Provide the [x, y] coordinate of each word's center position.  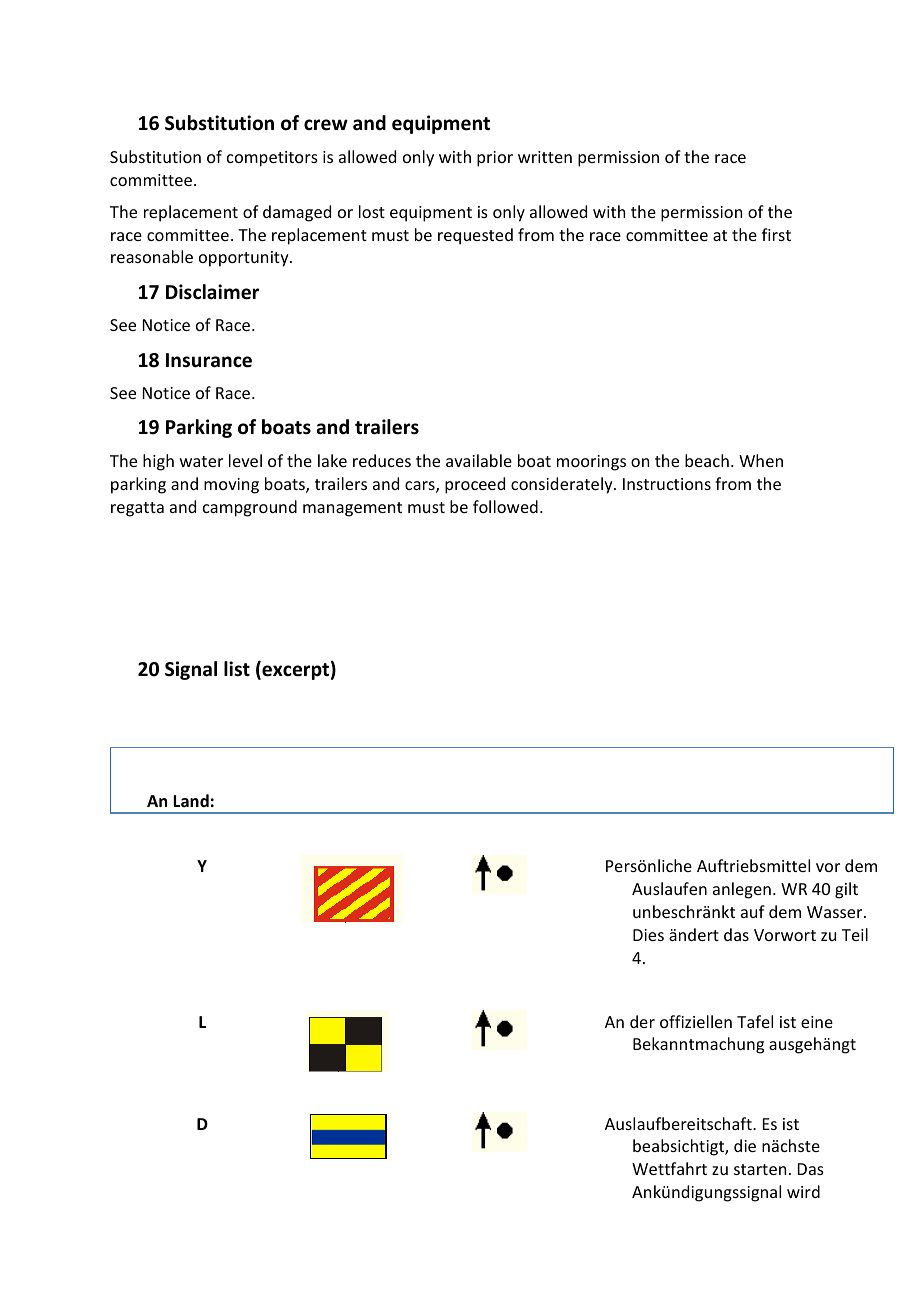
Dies [648, 935]
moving [231, 486]
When [761, 460]
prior [495, 159]
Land [191, 800]
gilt [846, 890]
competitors [272, 159]
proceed [475, 485]
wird [803, 1191]
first [776, 234]
